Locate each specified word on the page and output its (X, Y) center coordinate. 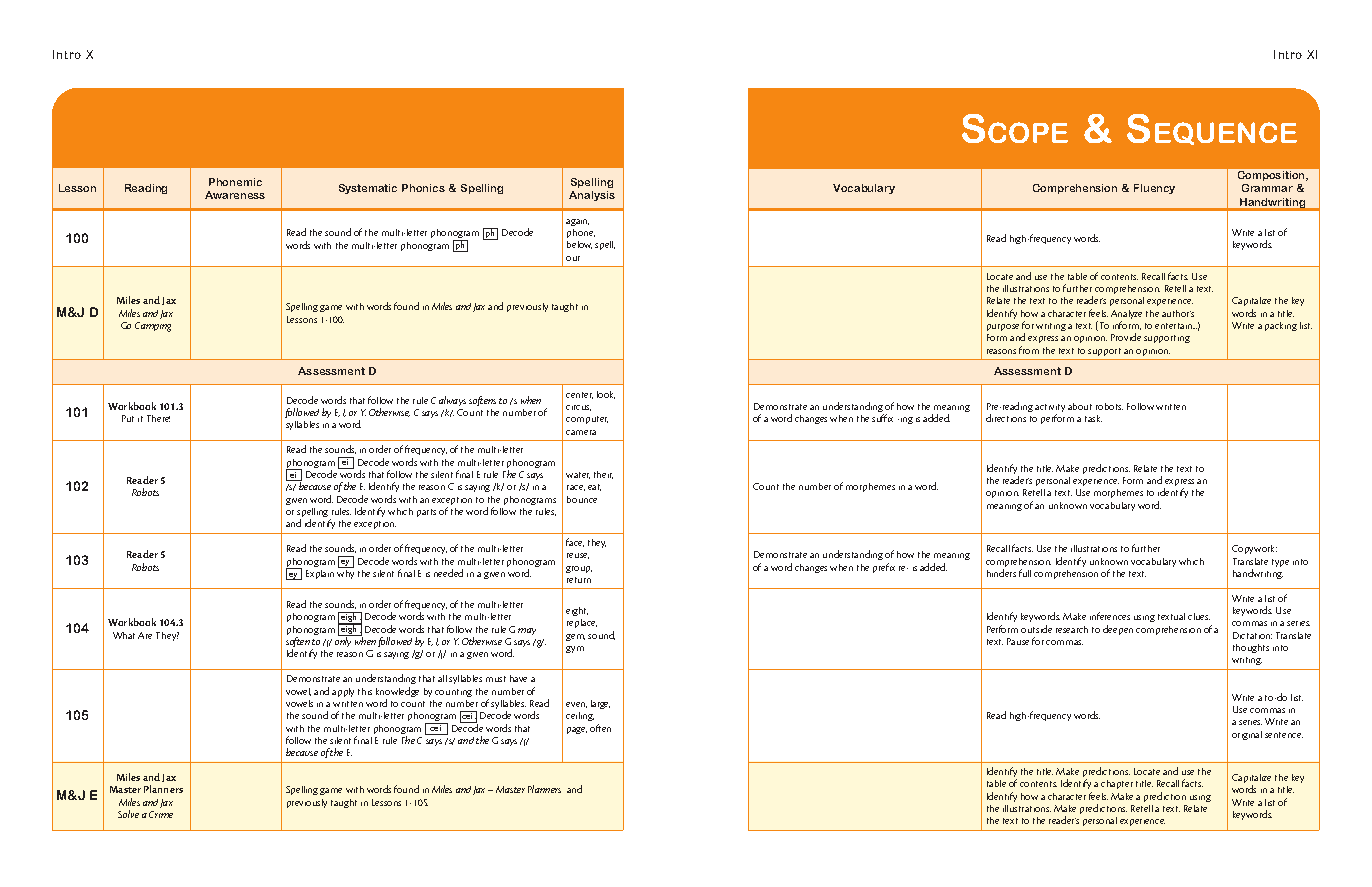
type (1280, 563)
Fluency (1154, 189)
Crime (161, 814)
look (606, 395)
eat (594, 487)
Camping (153, 327)
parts (426, 513)
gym (575, 649)
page (577, 730)
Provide (1126, 337)
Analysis (592, 196)
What (124, 635)
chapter (1117, 784)
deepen (1118, 630)
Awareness (235, 195)
